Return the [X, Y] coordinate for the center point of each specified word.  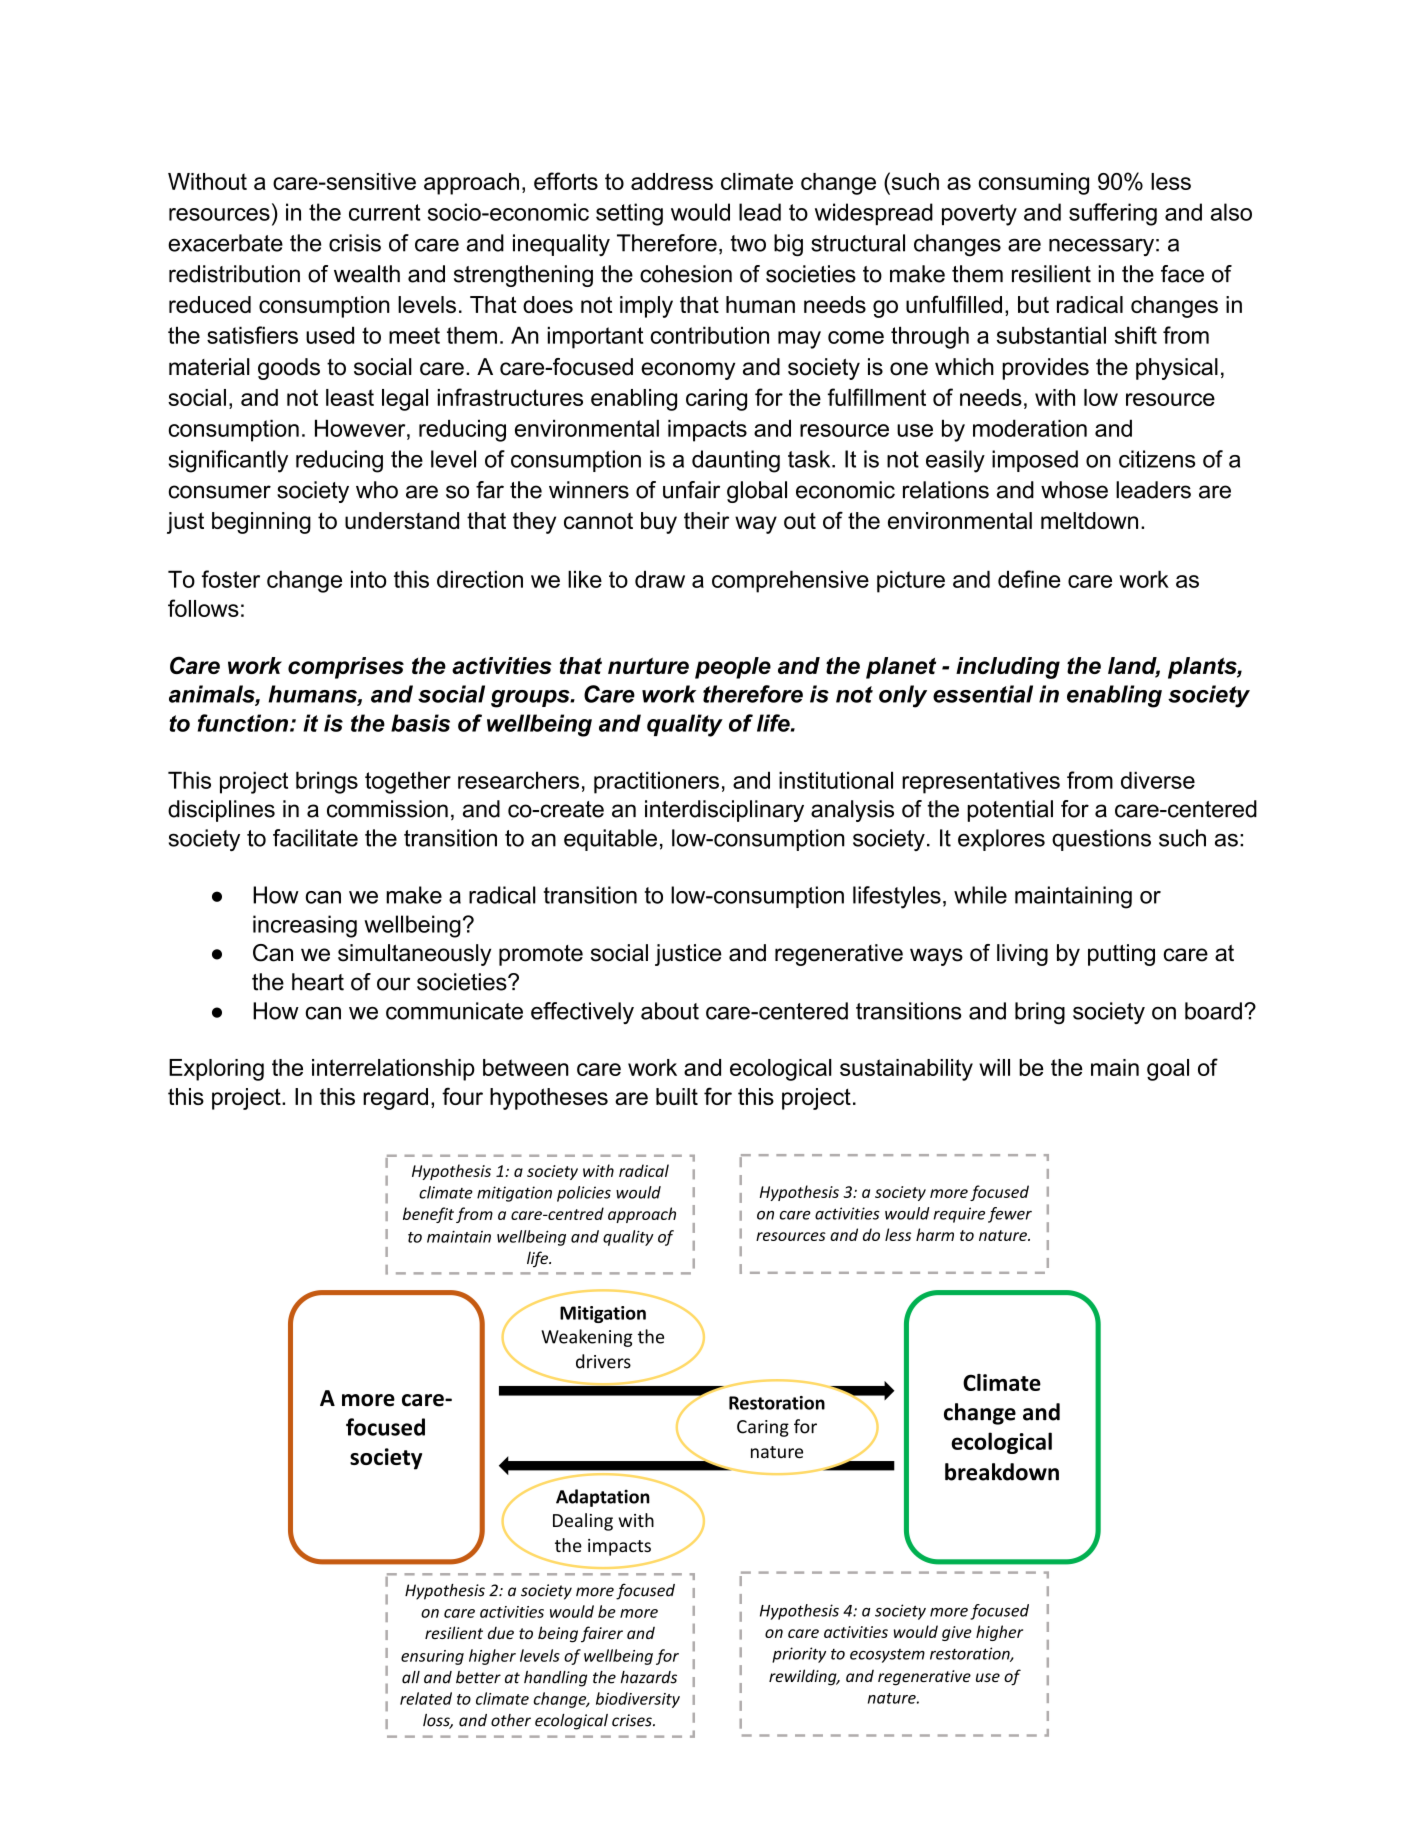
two [748, 243]
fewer [1010, 1215]
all [411, 1677]
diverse [1158, 780]
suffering [1113, 214]
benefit [428, 1215]
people [733, 668]
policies [584, 1194]
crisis [355, 243]
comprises [346, 668]
